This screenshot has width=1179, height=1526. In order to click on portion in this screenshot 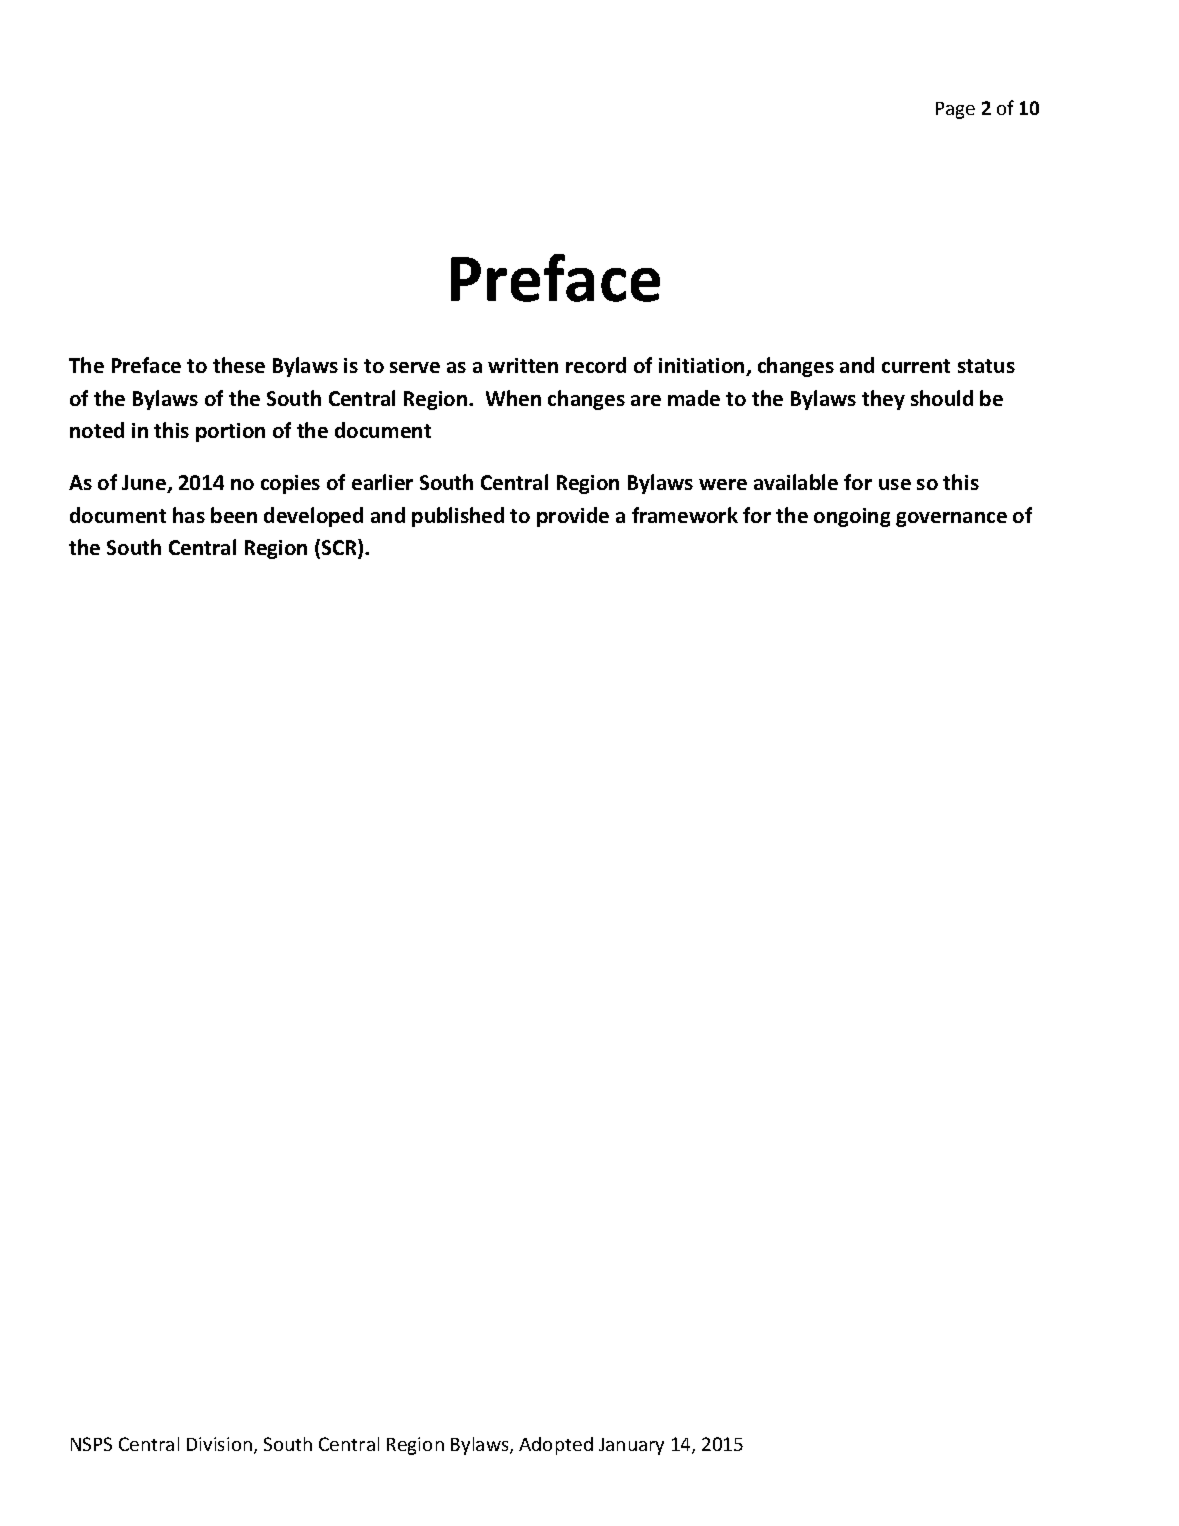, I will do `click(230, 432)`.
